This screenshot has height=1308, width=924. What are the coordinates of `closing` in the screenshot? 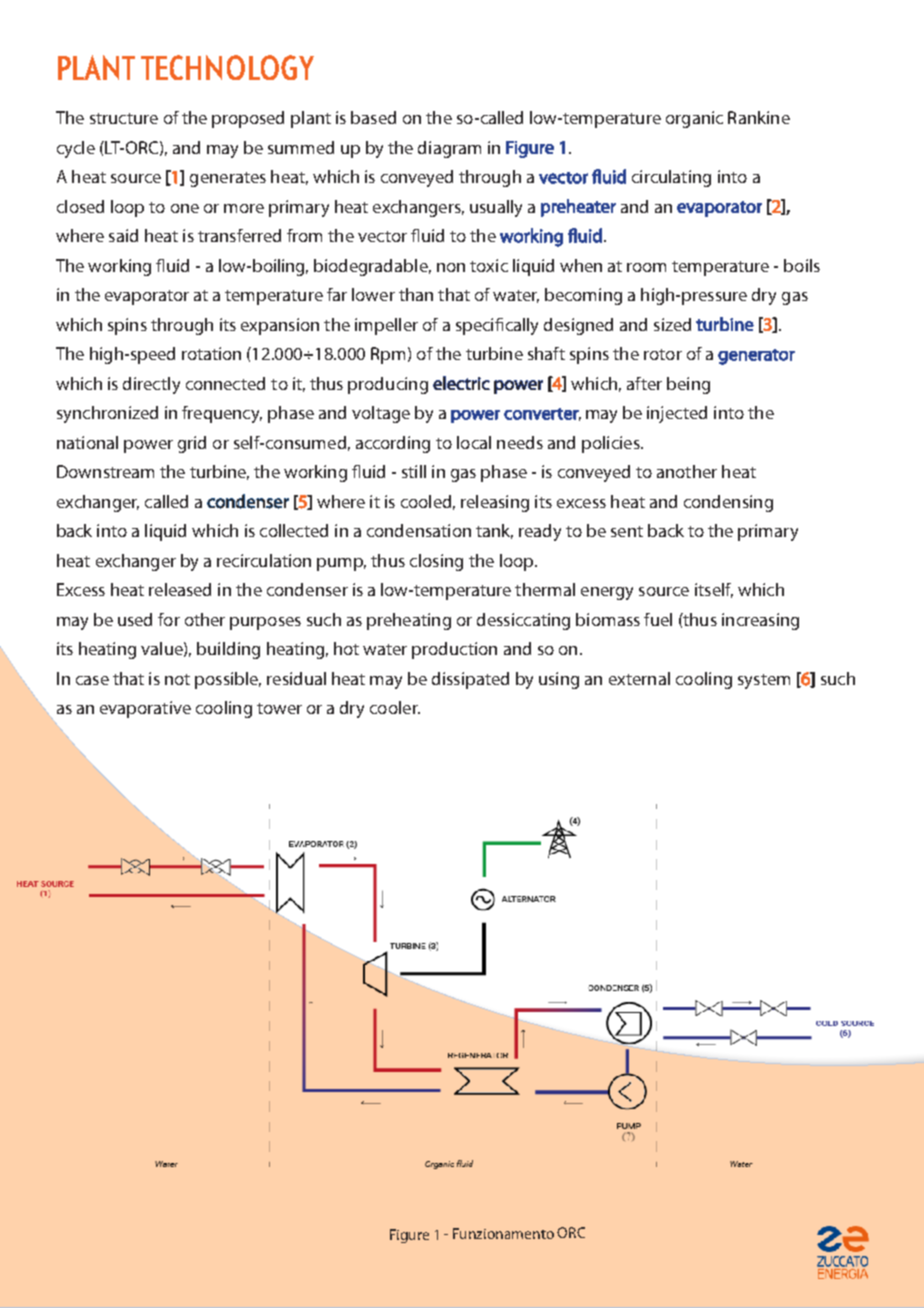 It's located at (436, 562).
